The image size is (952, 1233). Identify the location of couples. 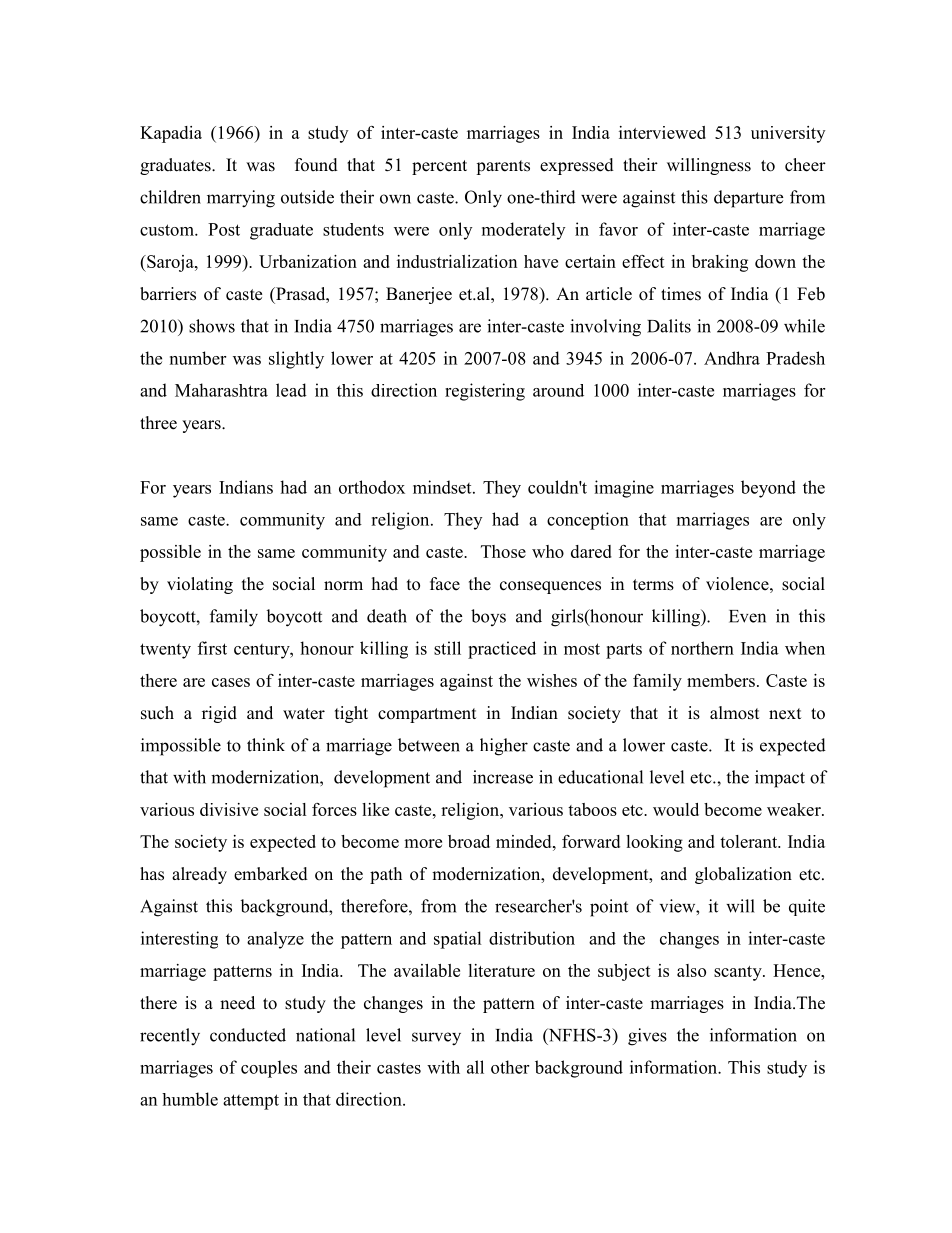
(269, 1069).
